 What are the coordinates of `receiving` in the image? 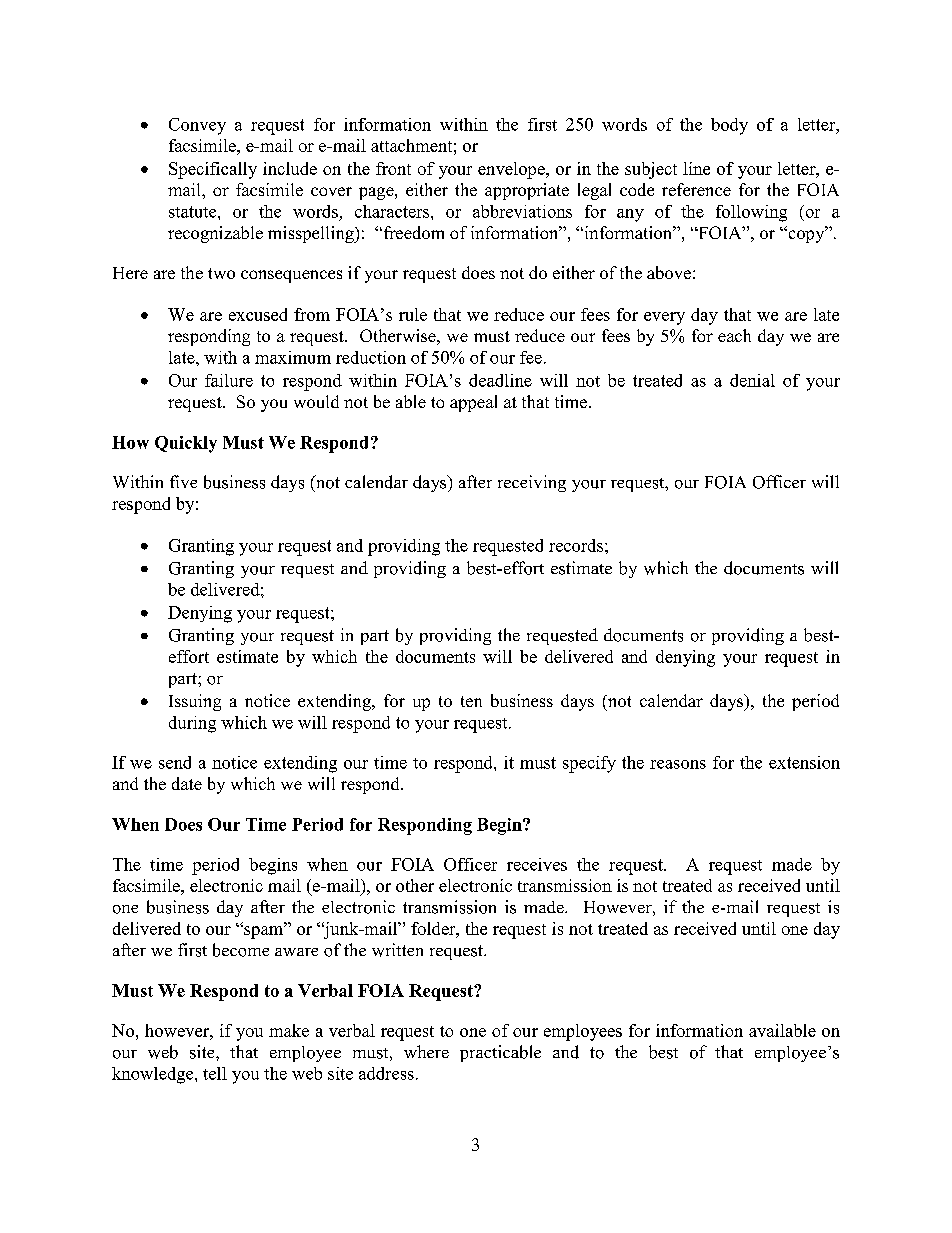 It's located at (532, 483).
